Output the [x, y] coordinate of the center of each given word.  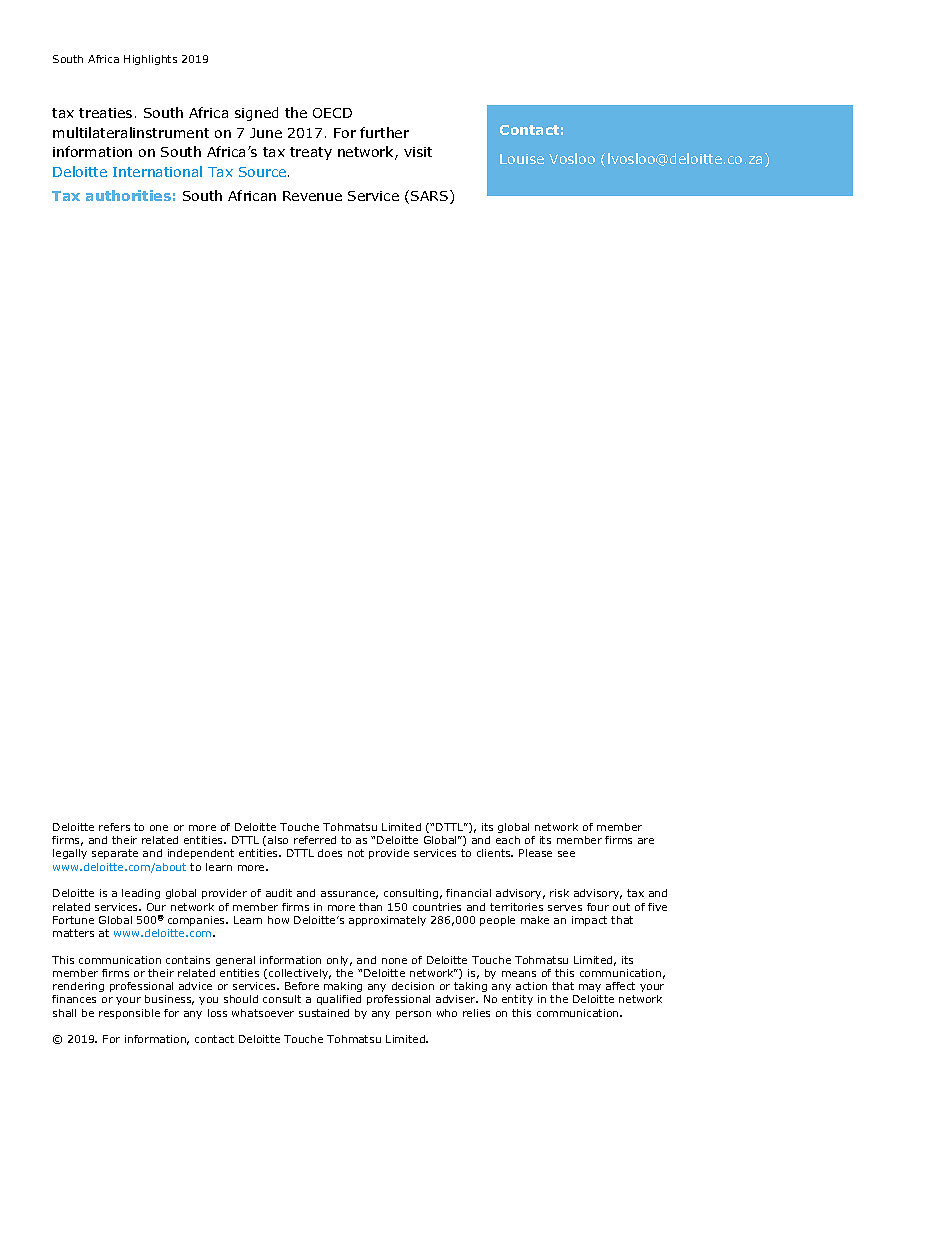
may [590, 988]
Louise [522, 159]
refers [114, 827]
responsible [129, 1014]
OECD [332, 113]
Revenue [312, 196]
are [646, 841]
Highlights [150, 60]
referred [315, 840]
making [343, 987]
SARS [431, 197]
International [157, 171]
